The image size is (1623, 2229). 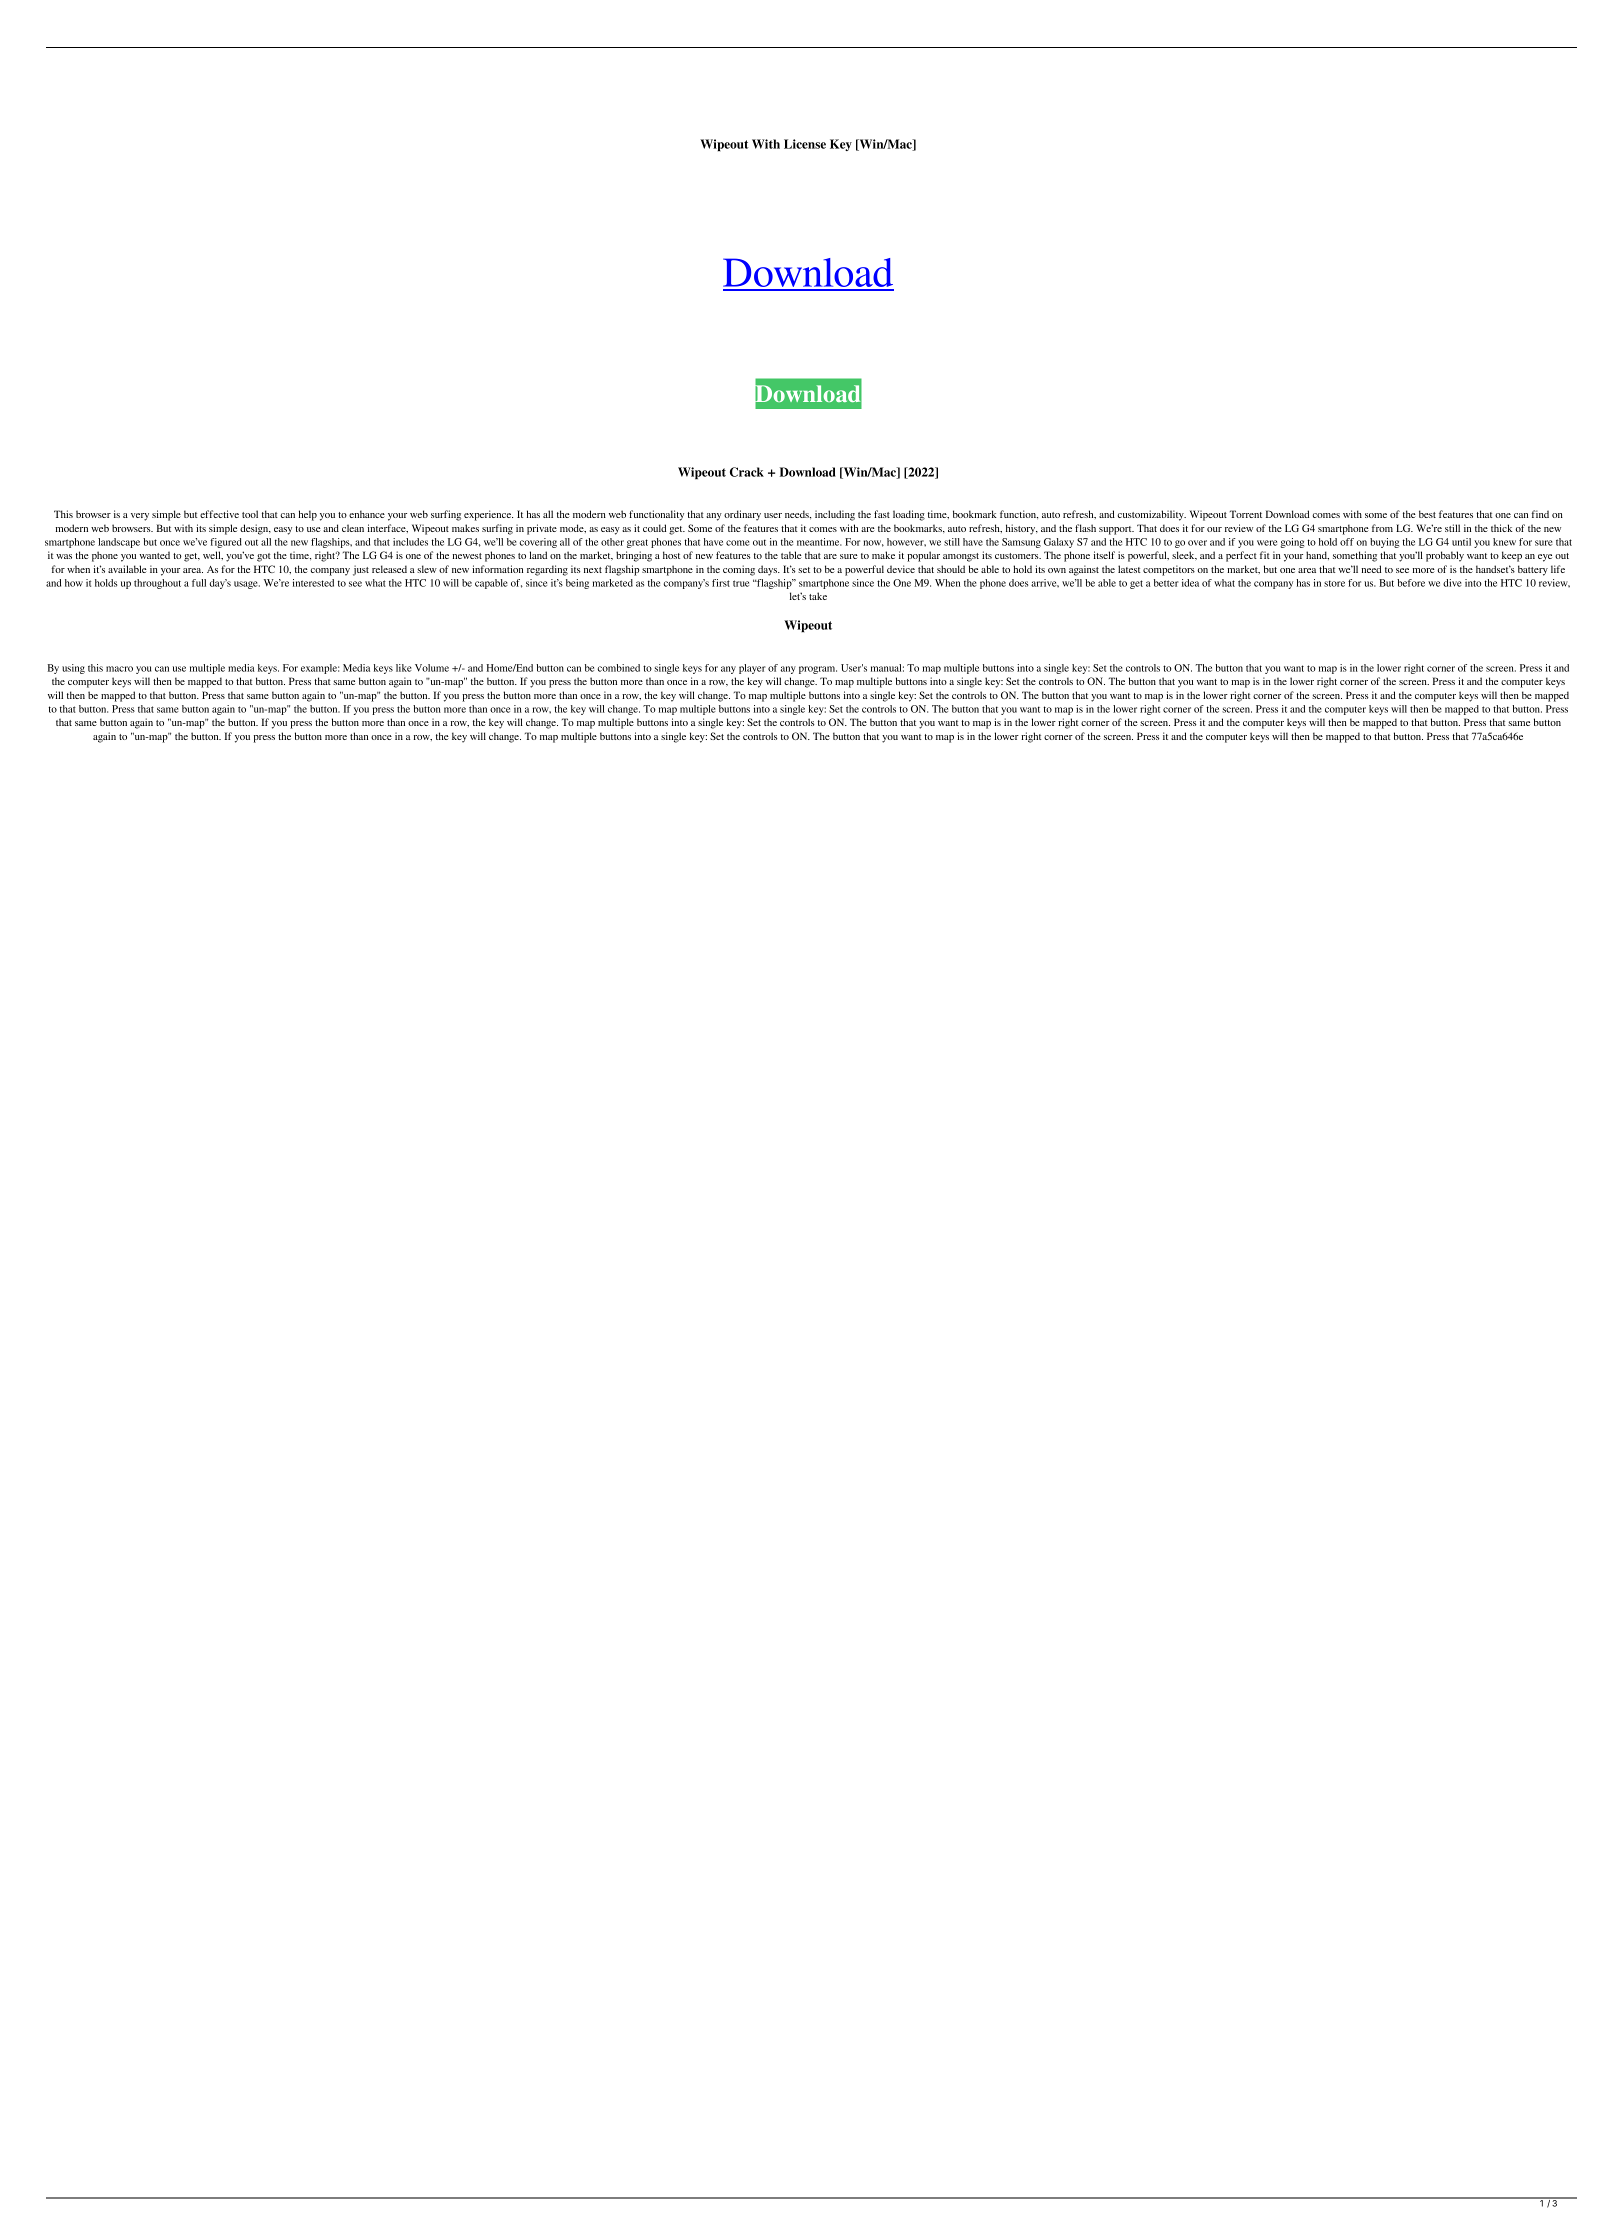 I want to click on design, so click(x=255, y=529).
